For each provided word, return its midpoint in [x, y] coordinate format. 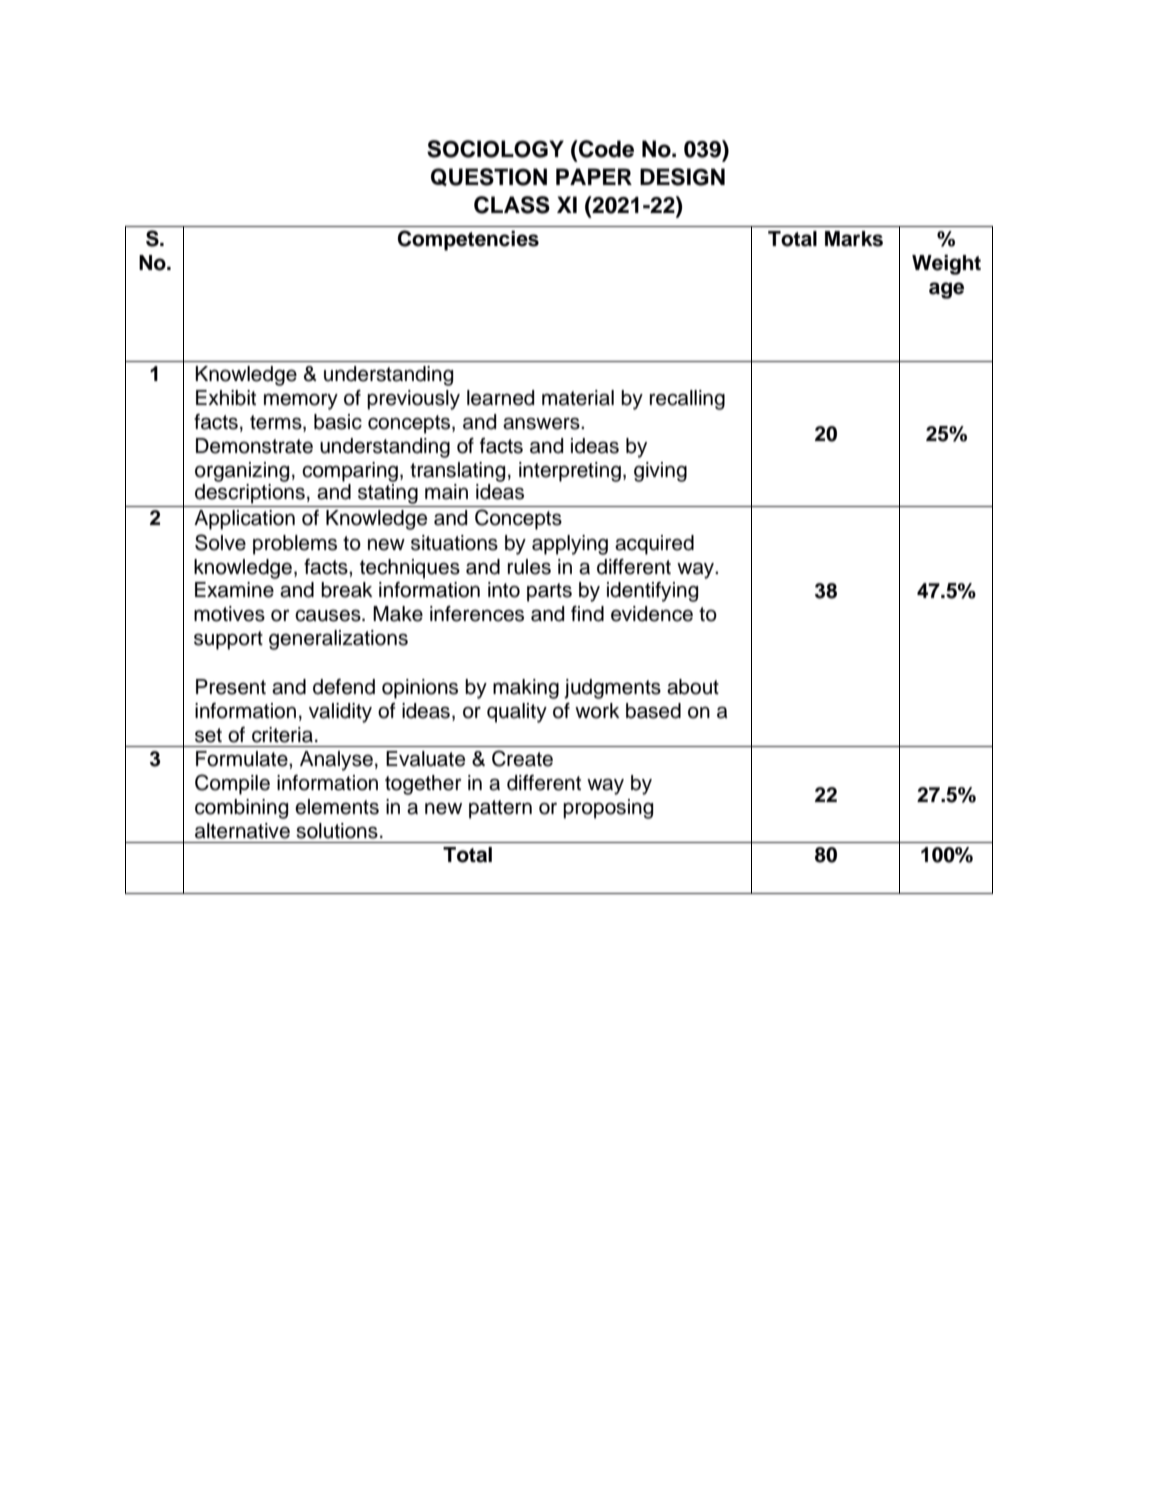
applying [570, 545]
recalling [687, 400]
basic [338, 422]
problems [295, 545]
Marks [854, 239]
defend [344, 687]
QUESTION [489, 177]
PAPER [594, 176]
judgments [612, 689]
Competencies [468, 240]
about [693, 687]
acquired [654, 545]
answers [542, 423]
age [946, 290]
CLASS [512, 205]
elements [337, 807]
